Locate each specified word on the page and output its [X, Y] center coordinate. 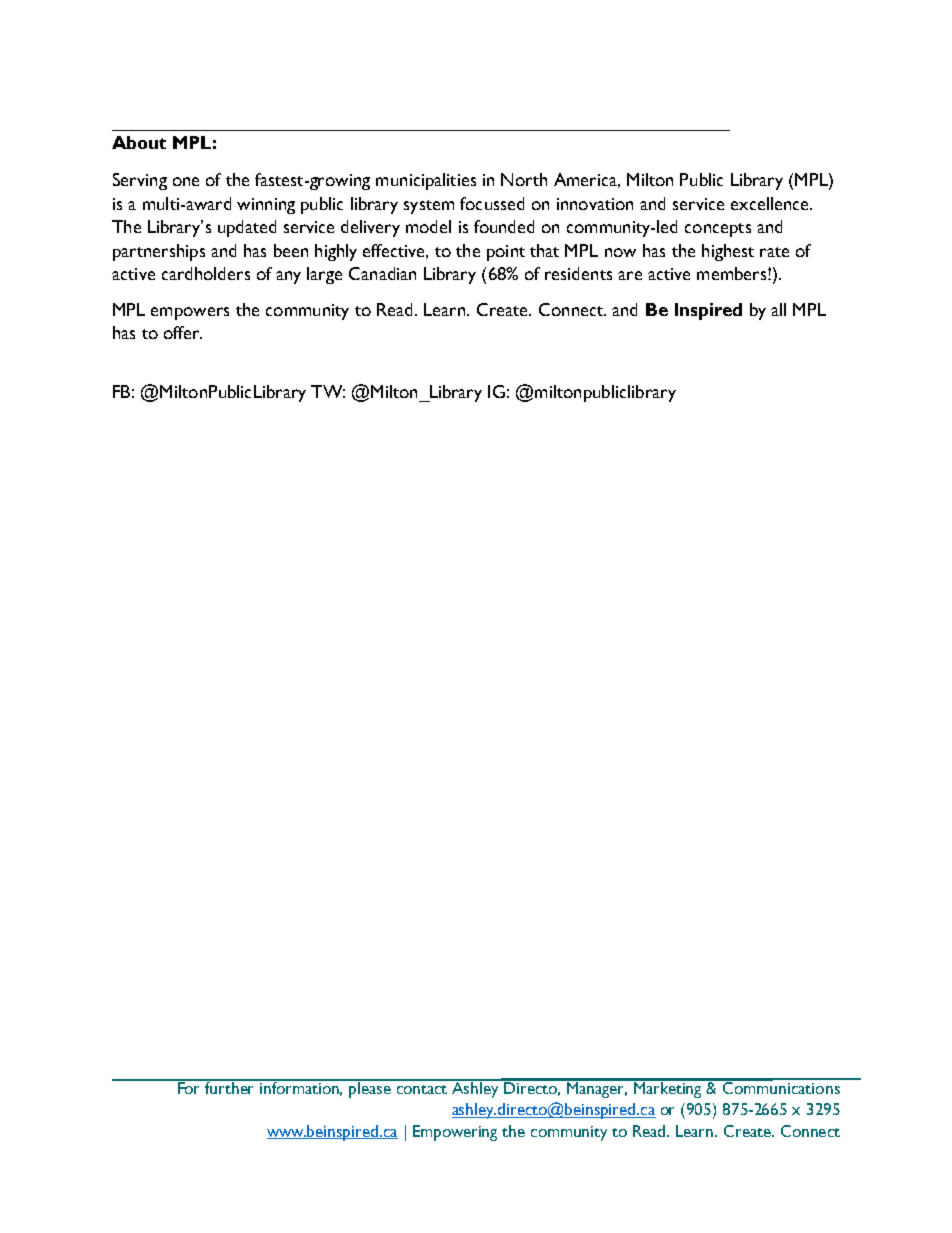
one [186, 181]
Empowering [455, 1133]
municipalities [426, 181]
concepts [718, 230]
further [230, 1086]
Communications [781, 1086]
